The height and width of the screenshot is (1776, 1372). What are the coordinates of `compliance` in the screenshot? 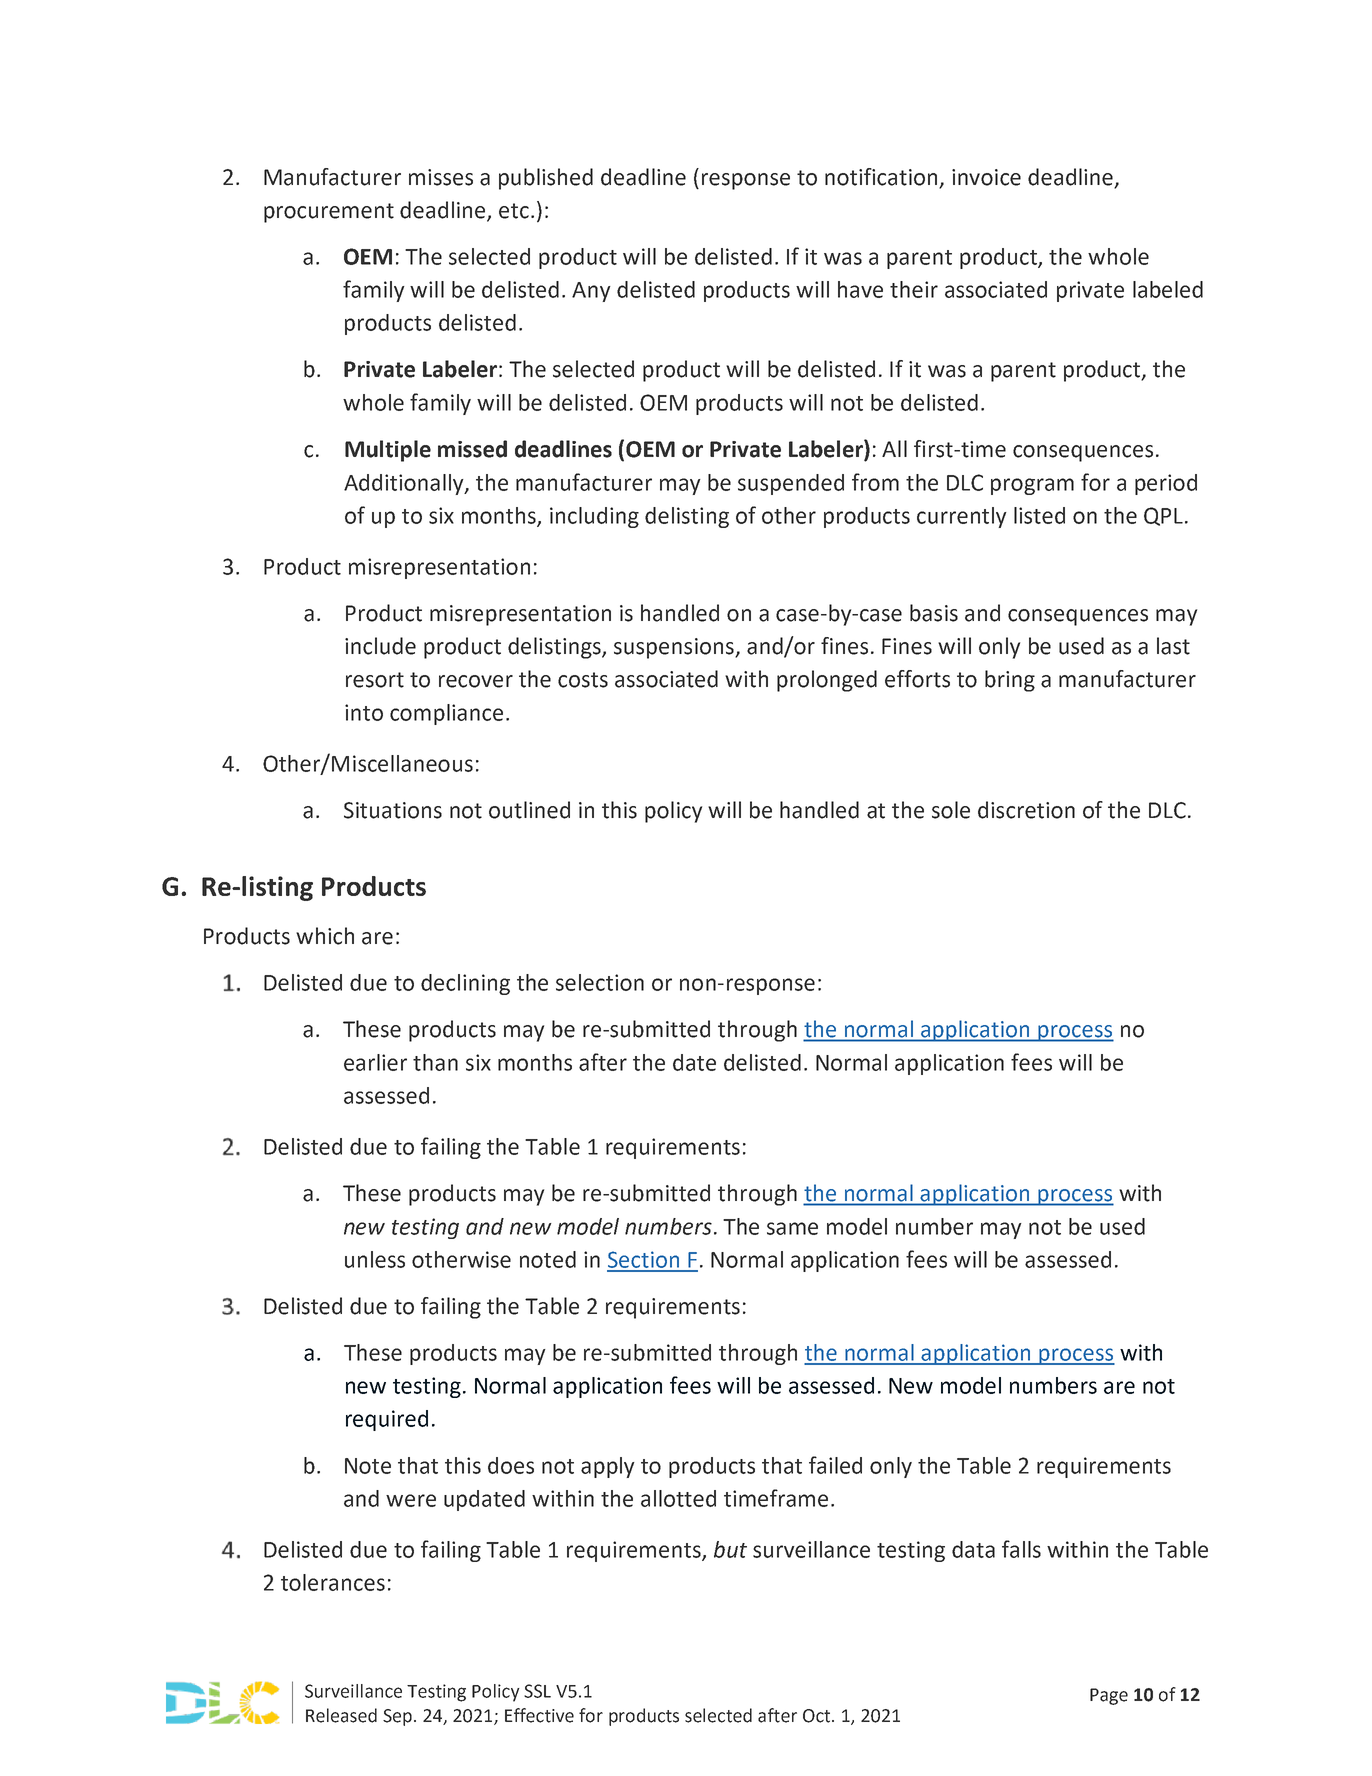 It's located at (446, 714).
